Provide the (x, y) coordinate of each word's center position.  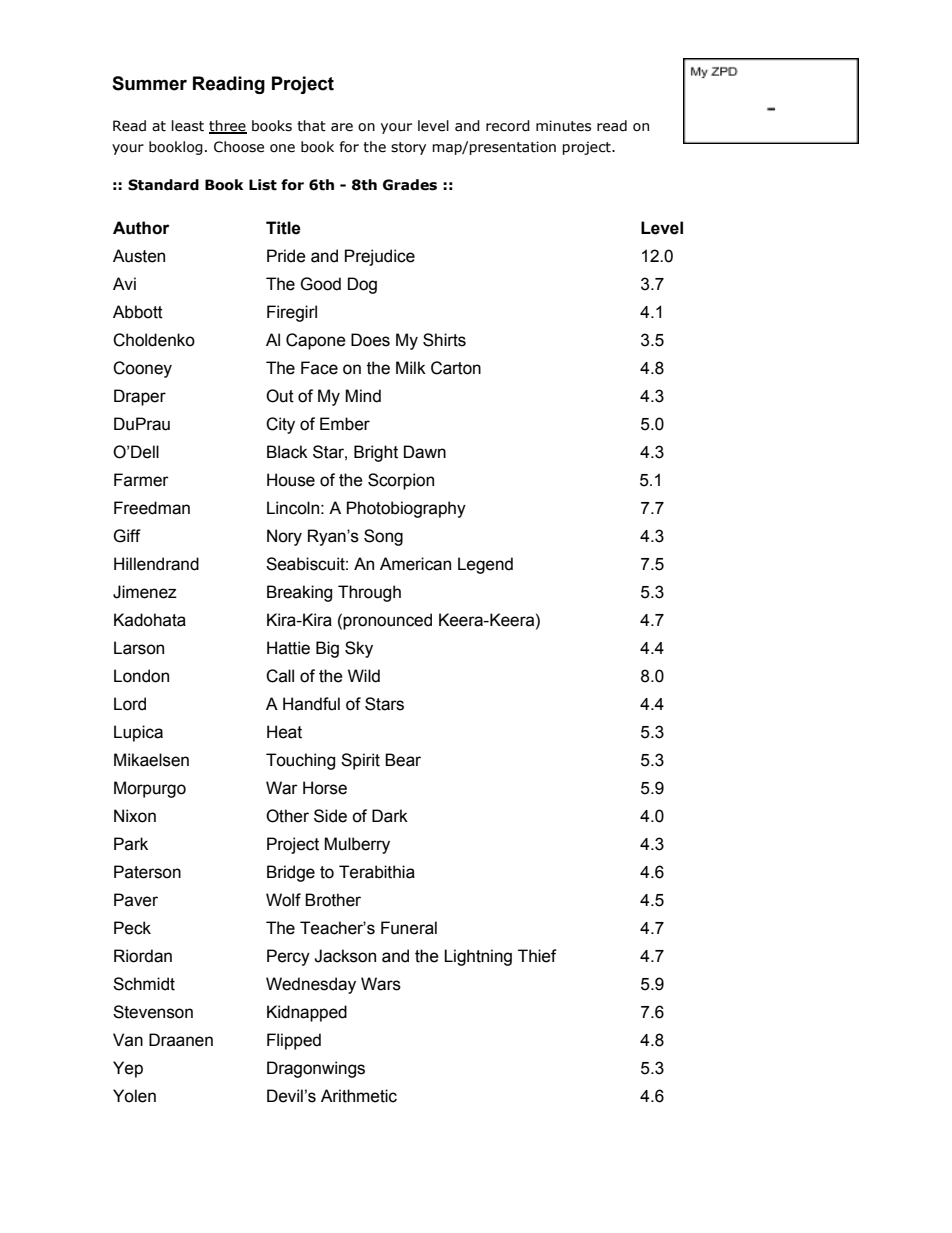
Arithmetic (359, 1096)
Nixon (135, 816)
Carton (456, 368)
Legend (485, 565)
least (188, 126)
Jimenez (145, 592)
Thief (537, 956)
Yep (128, 1069)
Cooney (142, 369)
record (508, 126)
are (342, 127)
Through (369, 593)
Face (319, 368)
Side (330, 816)
